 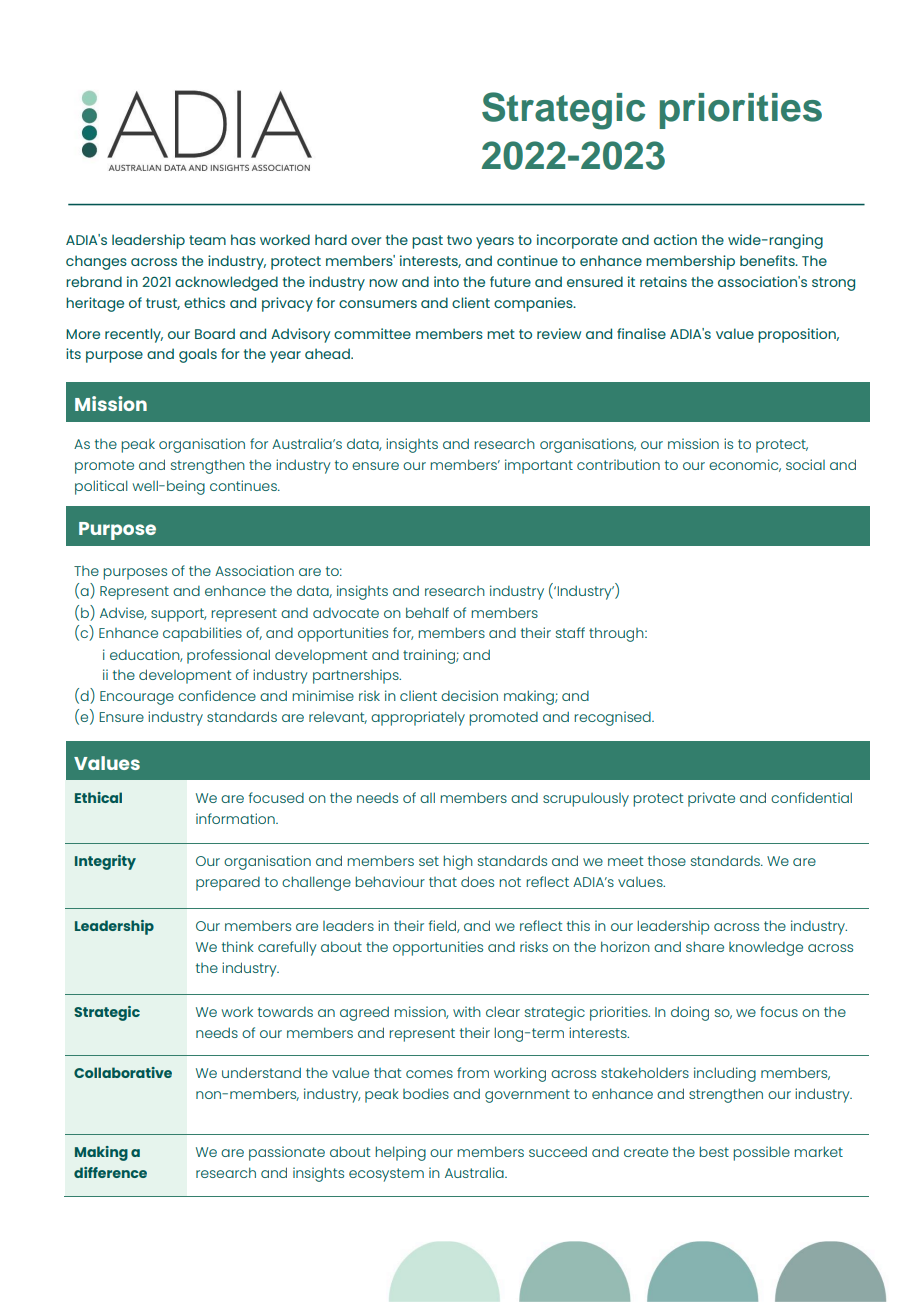 I want to click on social, so click(x=805, y=464).
